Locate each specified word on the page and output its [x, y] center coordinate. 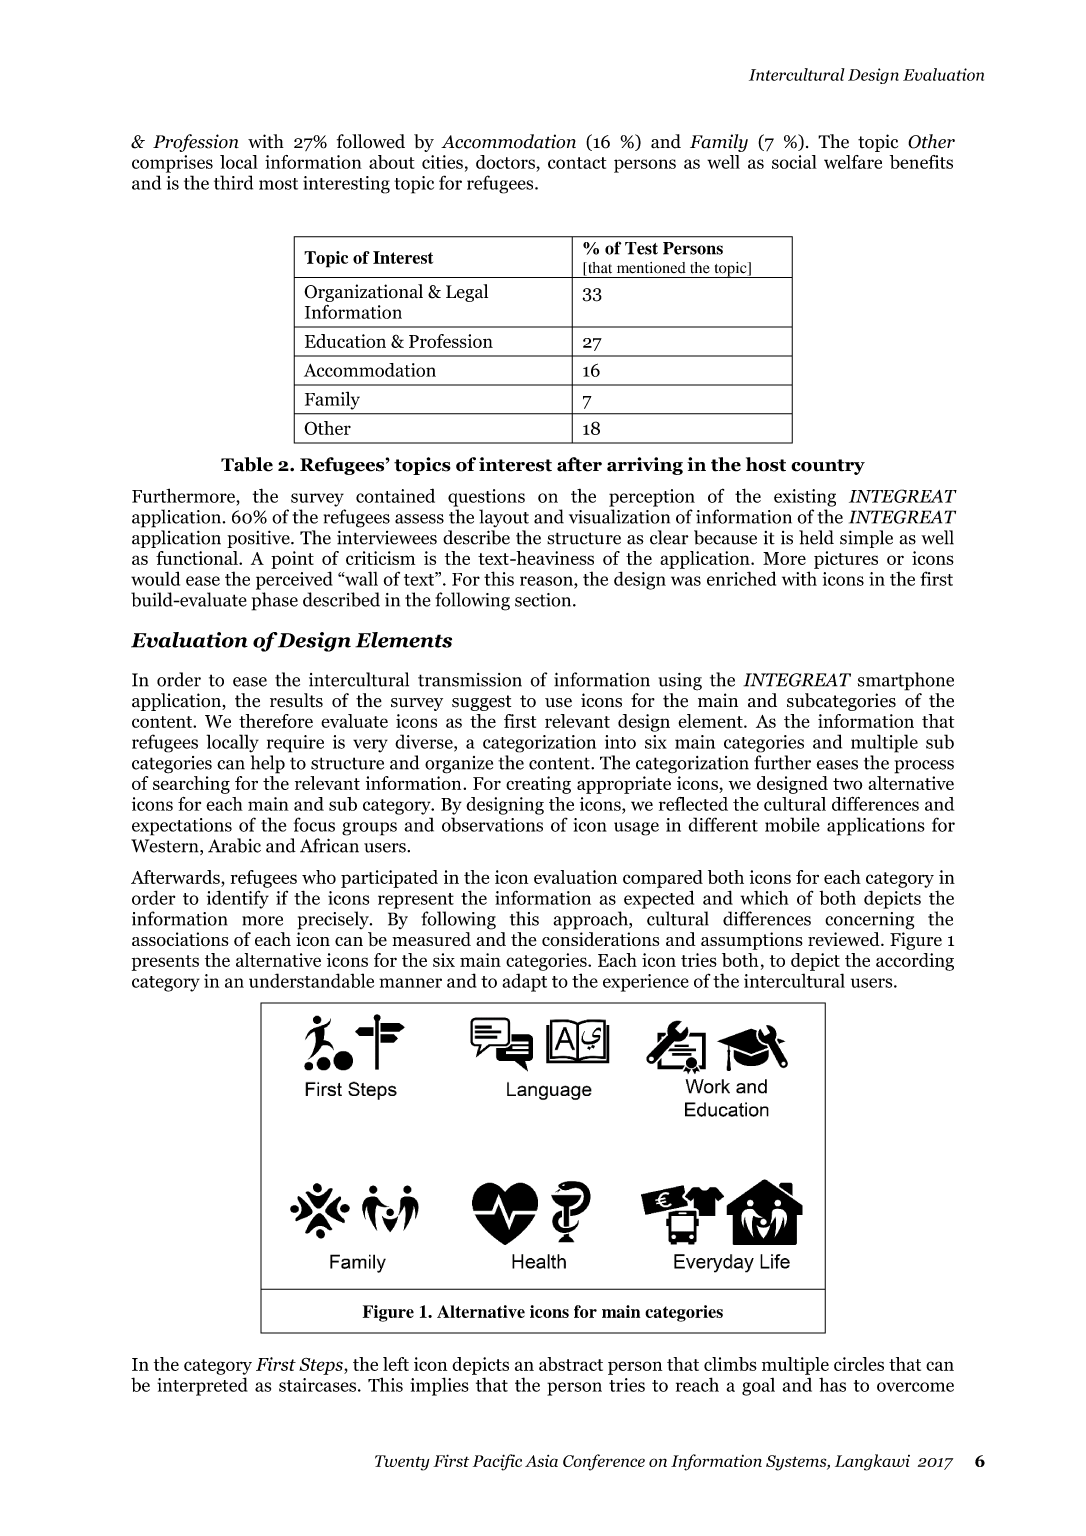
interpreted [202, 1386]
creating [538, 785]
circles [859, 1364]
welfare [853, 162]
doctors [506, 162]
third [233, 182]
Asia [541, 1461]
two [847, 784]
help [268, 764]
